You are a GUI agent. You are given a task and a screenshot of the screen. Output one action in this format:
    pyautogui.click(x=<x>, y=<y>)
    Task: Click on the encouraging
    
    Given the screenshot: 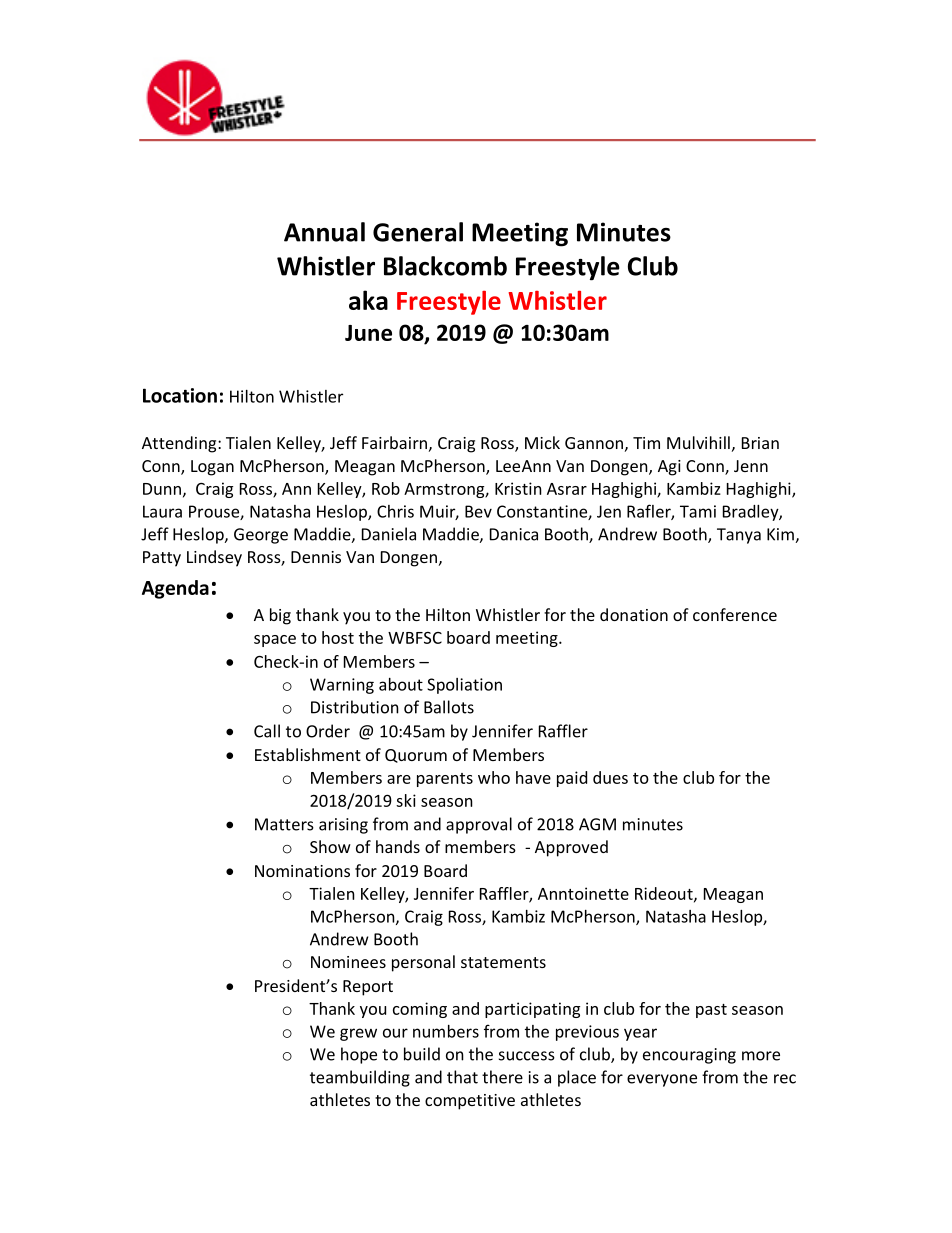 What is the action you would take?
    pyautogui.click(x=689, y=1056)
